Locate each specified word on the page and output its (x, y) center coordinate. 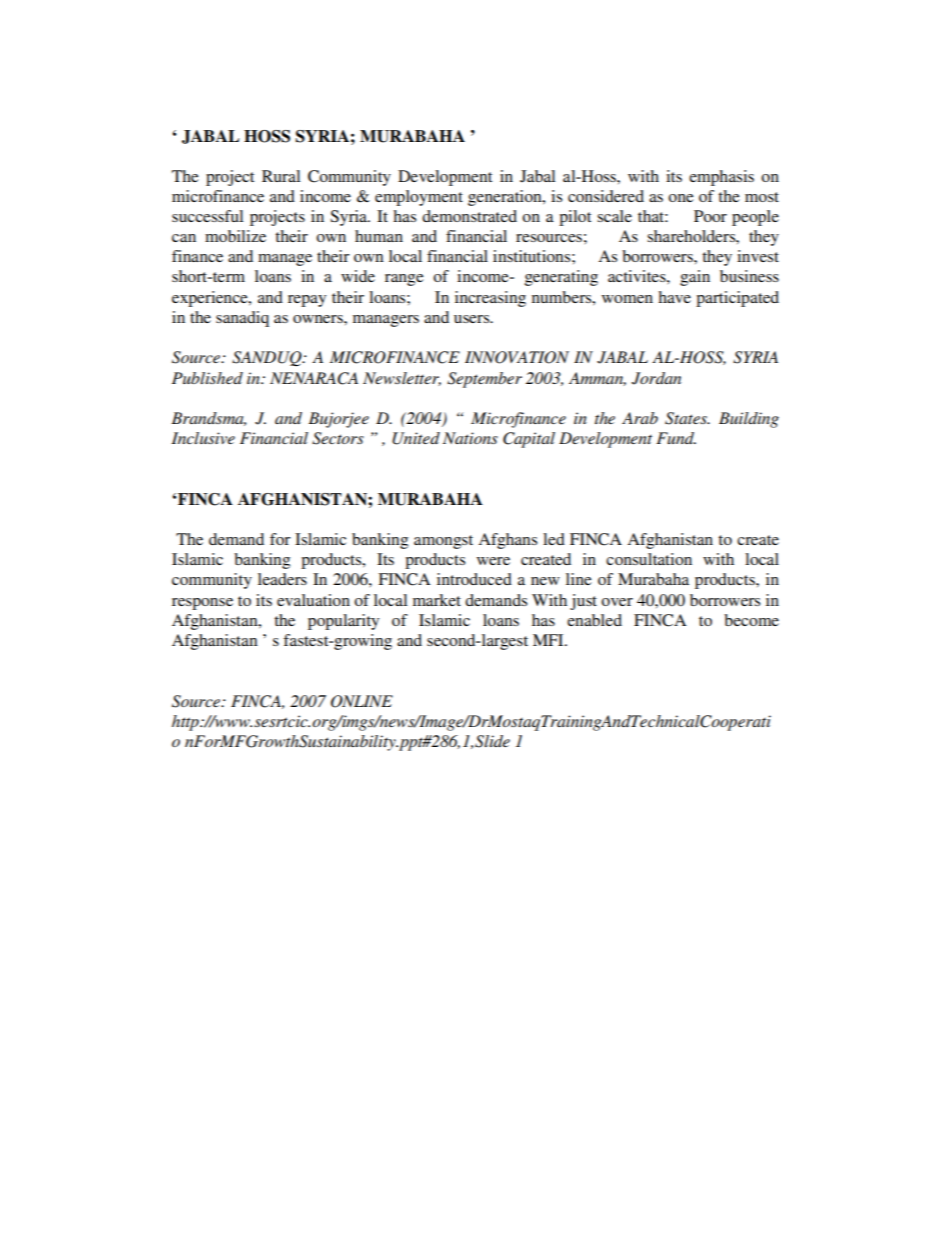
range (404, 280)
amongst (443, 542)
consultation (649, 559)
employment (419, 198)
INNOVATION (517, 357)
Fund (676, 438)
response (202, 604)
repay (307, 301)
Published (207, 378)
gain (695, 278)
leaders (282, 579)
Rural (281, 176)
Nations (470, 438)
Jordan (656, 378)
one (681, 198)
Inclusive (203, 438)
